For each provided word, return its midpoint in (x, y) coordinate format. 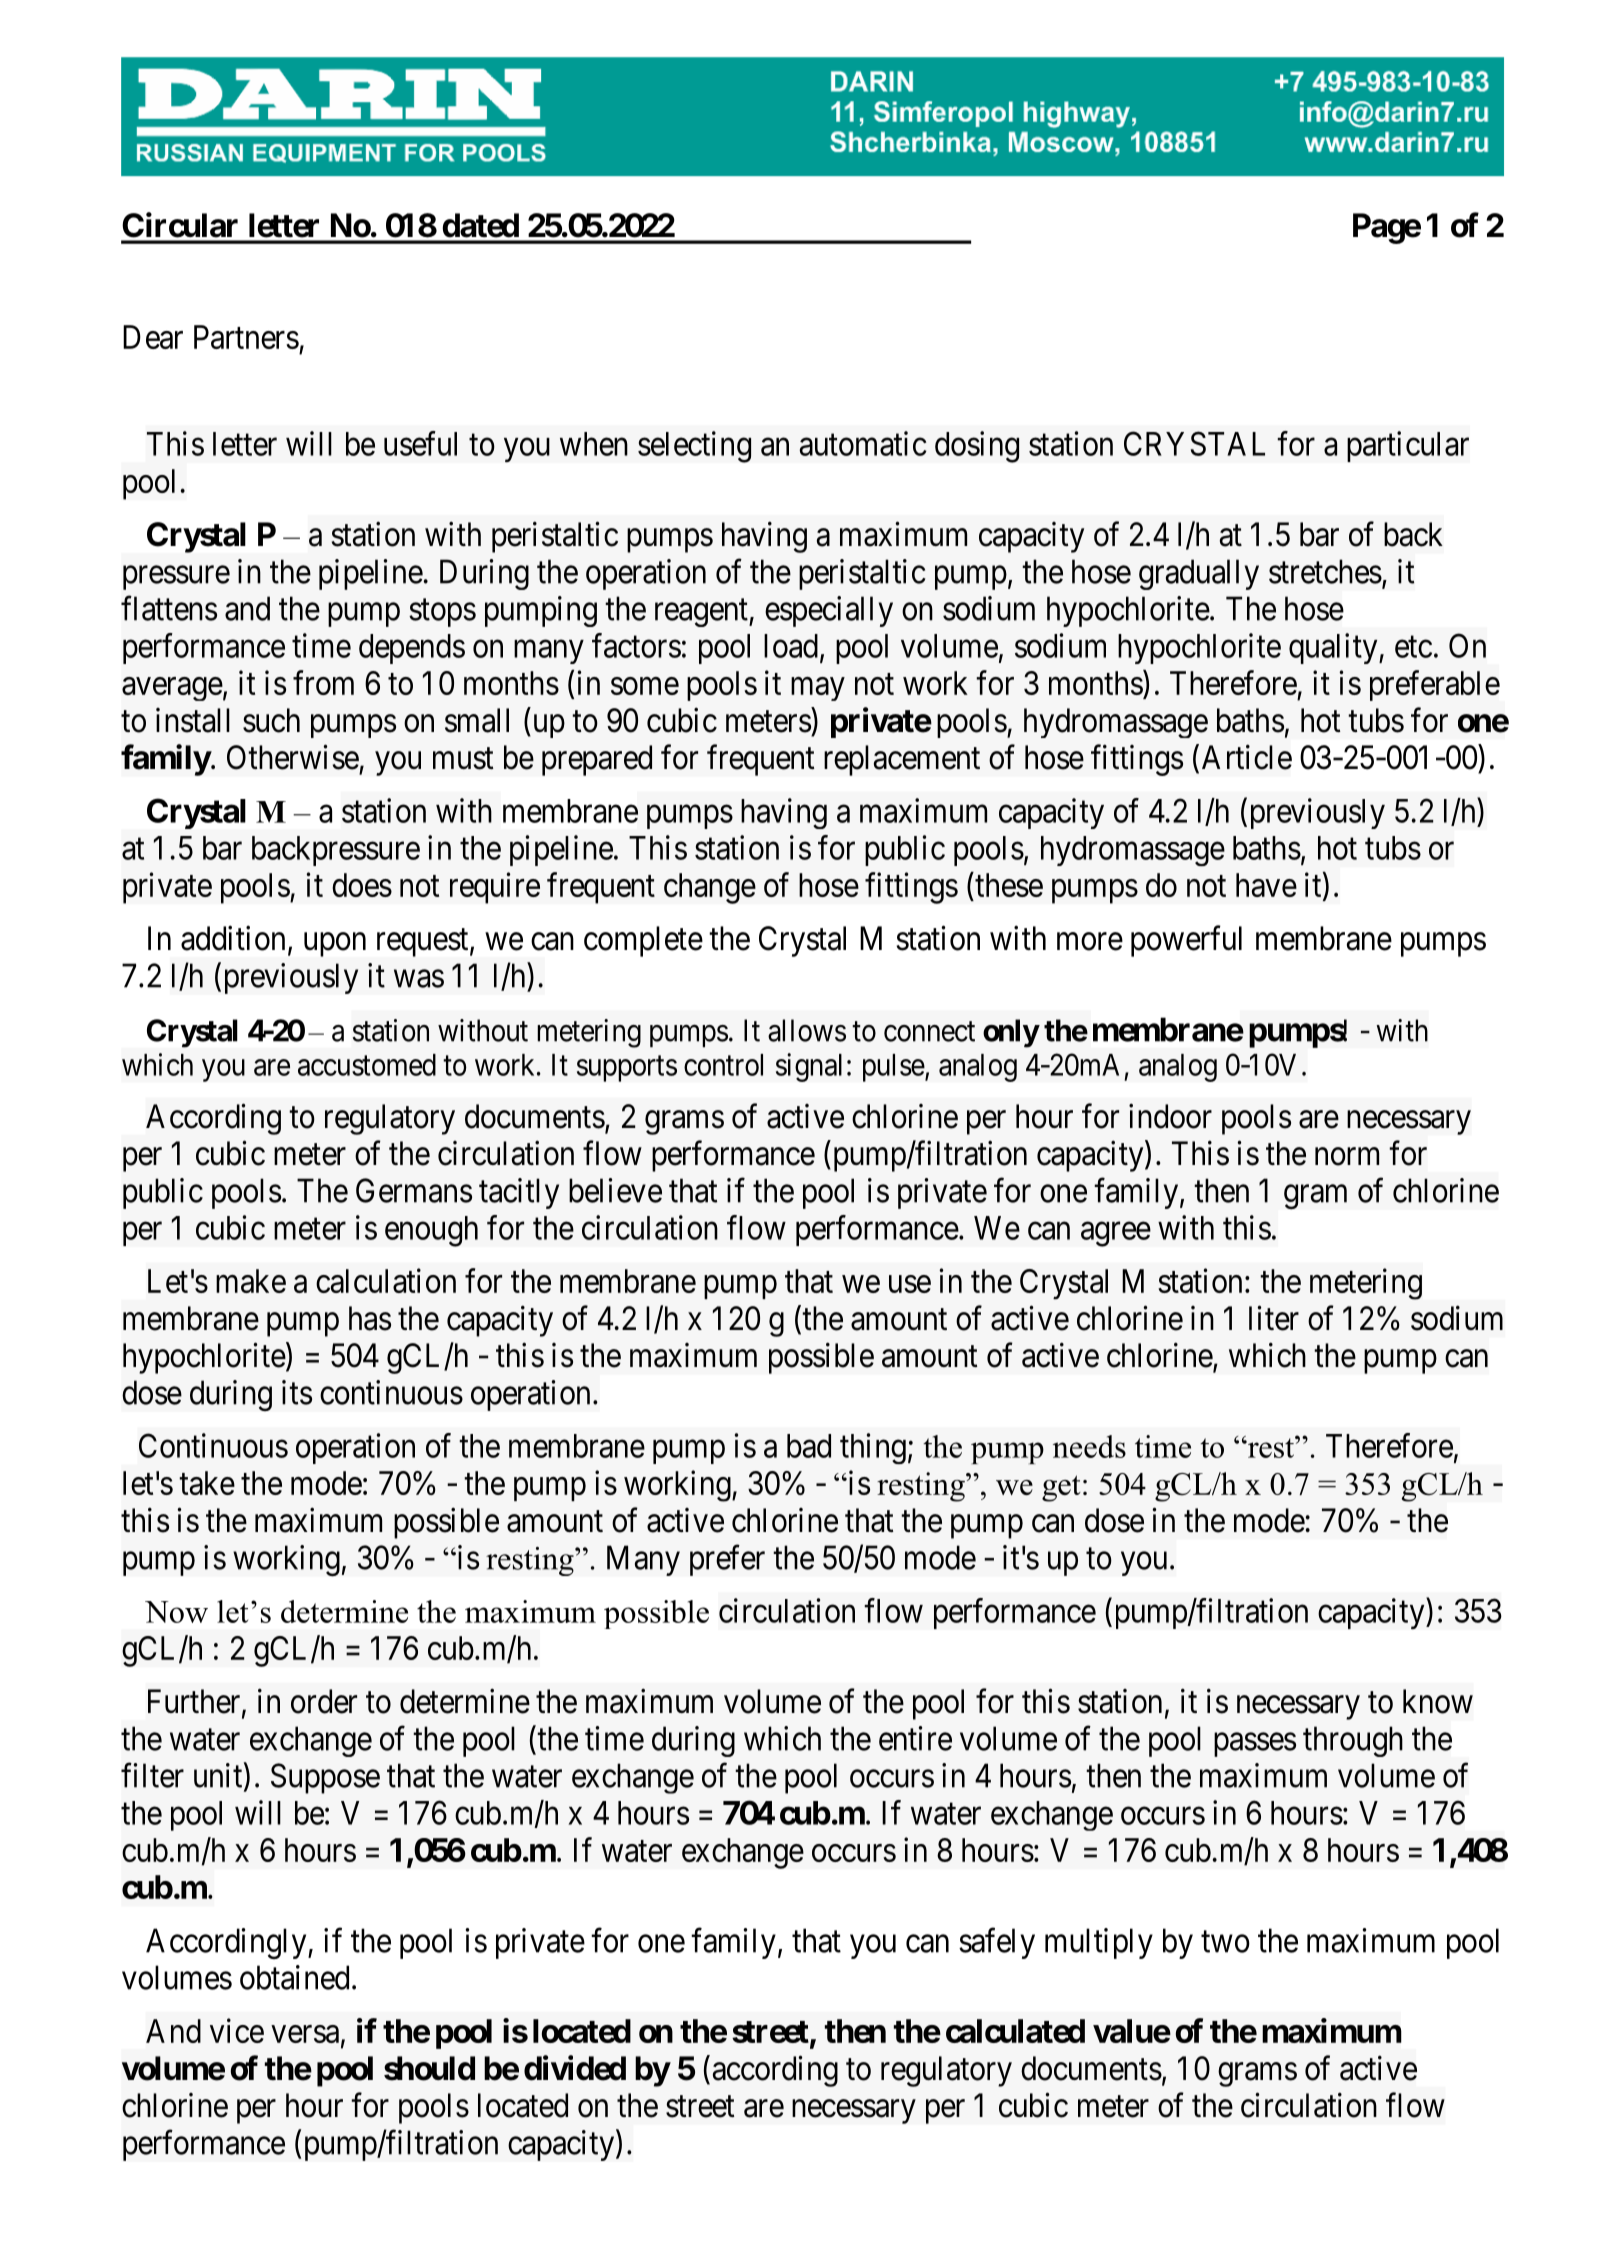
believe (615, 1190)
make (251, 1281)
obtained (294, 1977)
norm (1347, 1157)
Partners (246, 337)
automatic (863, 443)
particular (1408, 446)
